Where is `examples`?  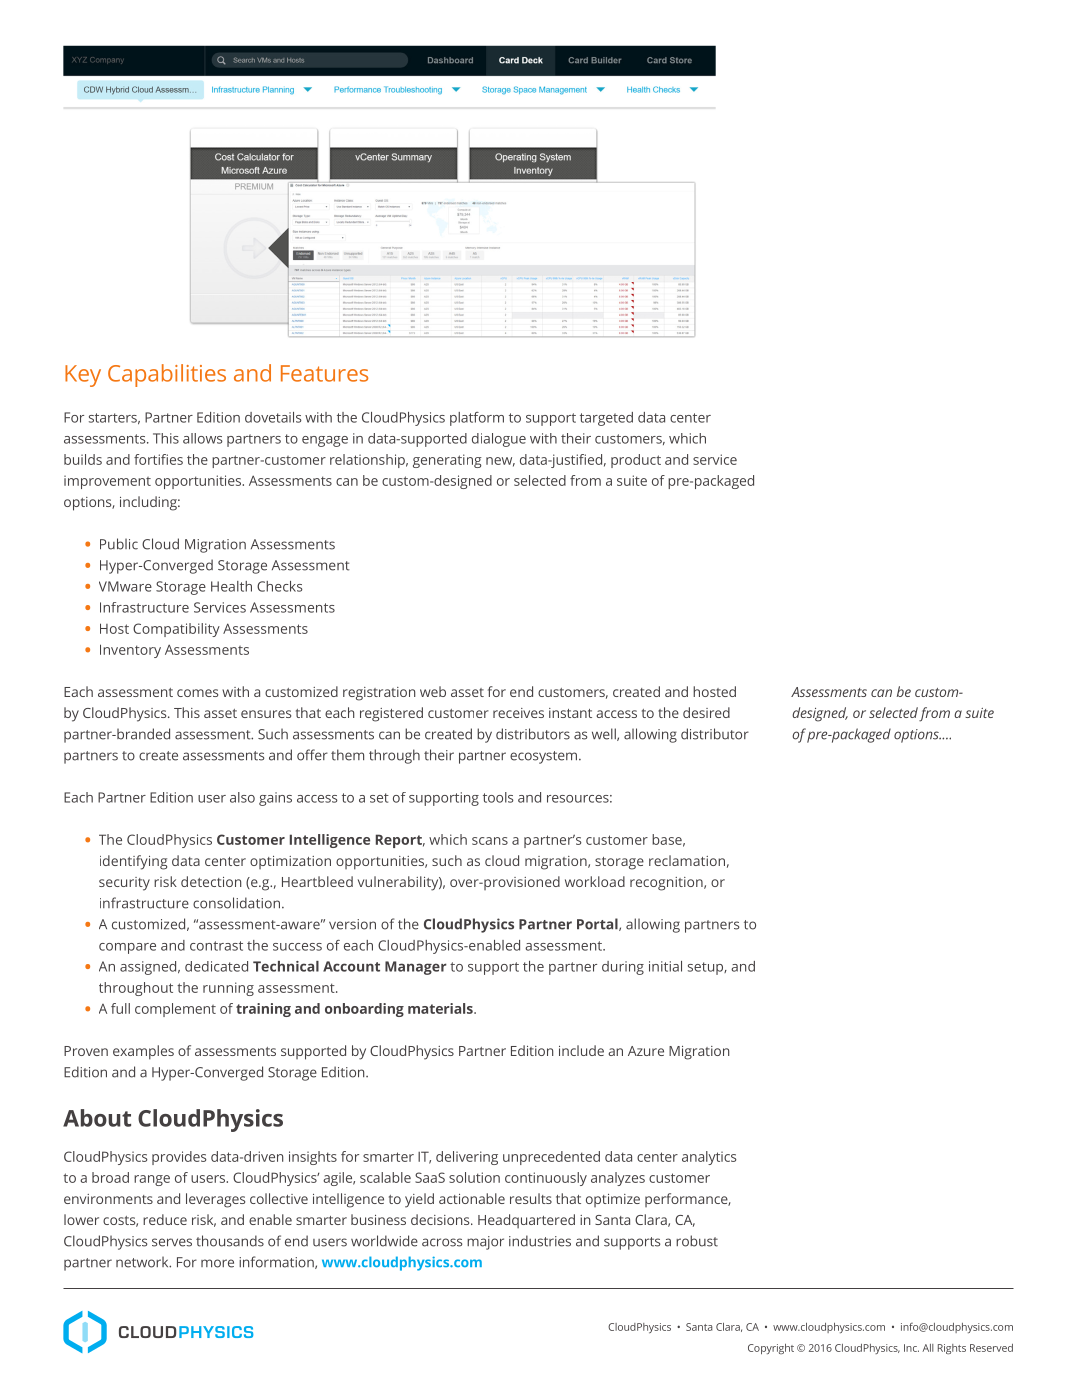
examples is located at coordinates (143, 1052).
